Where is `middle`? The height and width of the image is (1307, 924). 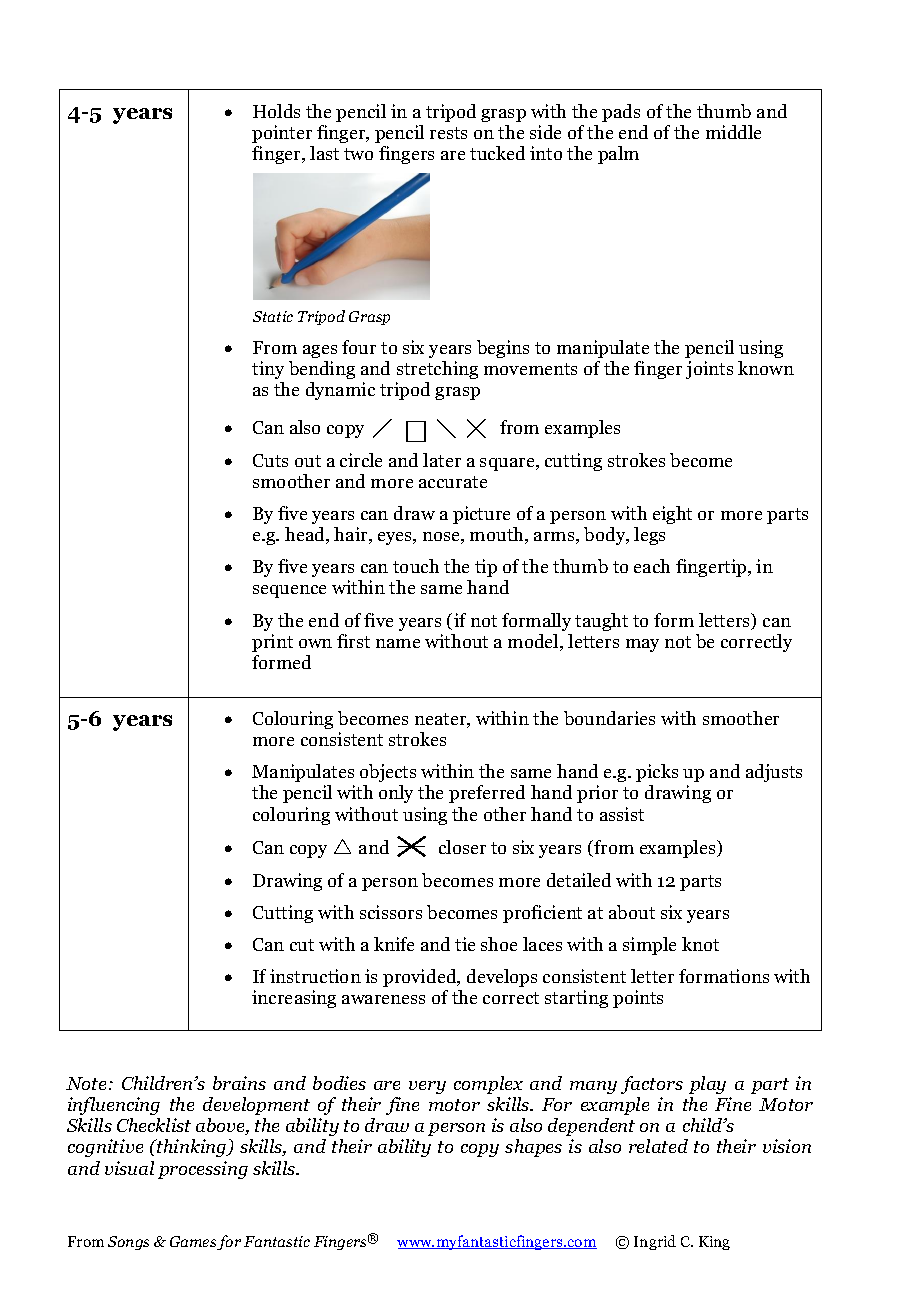
middle is located at coordinates (733, 132).
